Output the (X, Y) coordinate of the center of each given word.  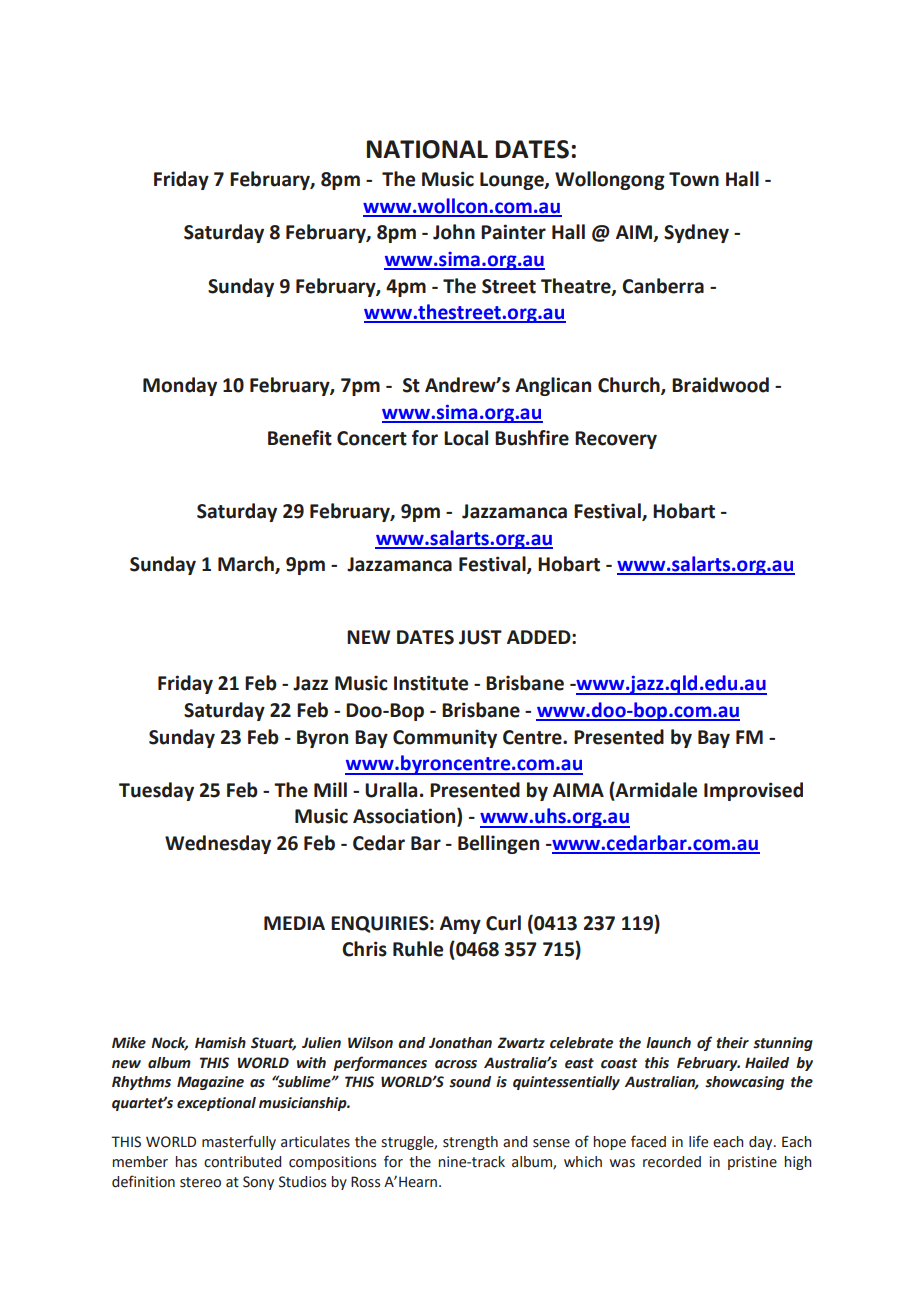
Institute (431, 683)
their (732, 1043)
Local (466, 438)
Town (694, 179)
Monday (180, 386)
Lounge (513, 181)
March (247, 565)
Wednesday (218, 844)
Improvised (753, 791)
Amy (460, 925)
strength (470, 1143)
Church (630, 386)
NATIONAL (427, 149)
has (186, 1162)
